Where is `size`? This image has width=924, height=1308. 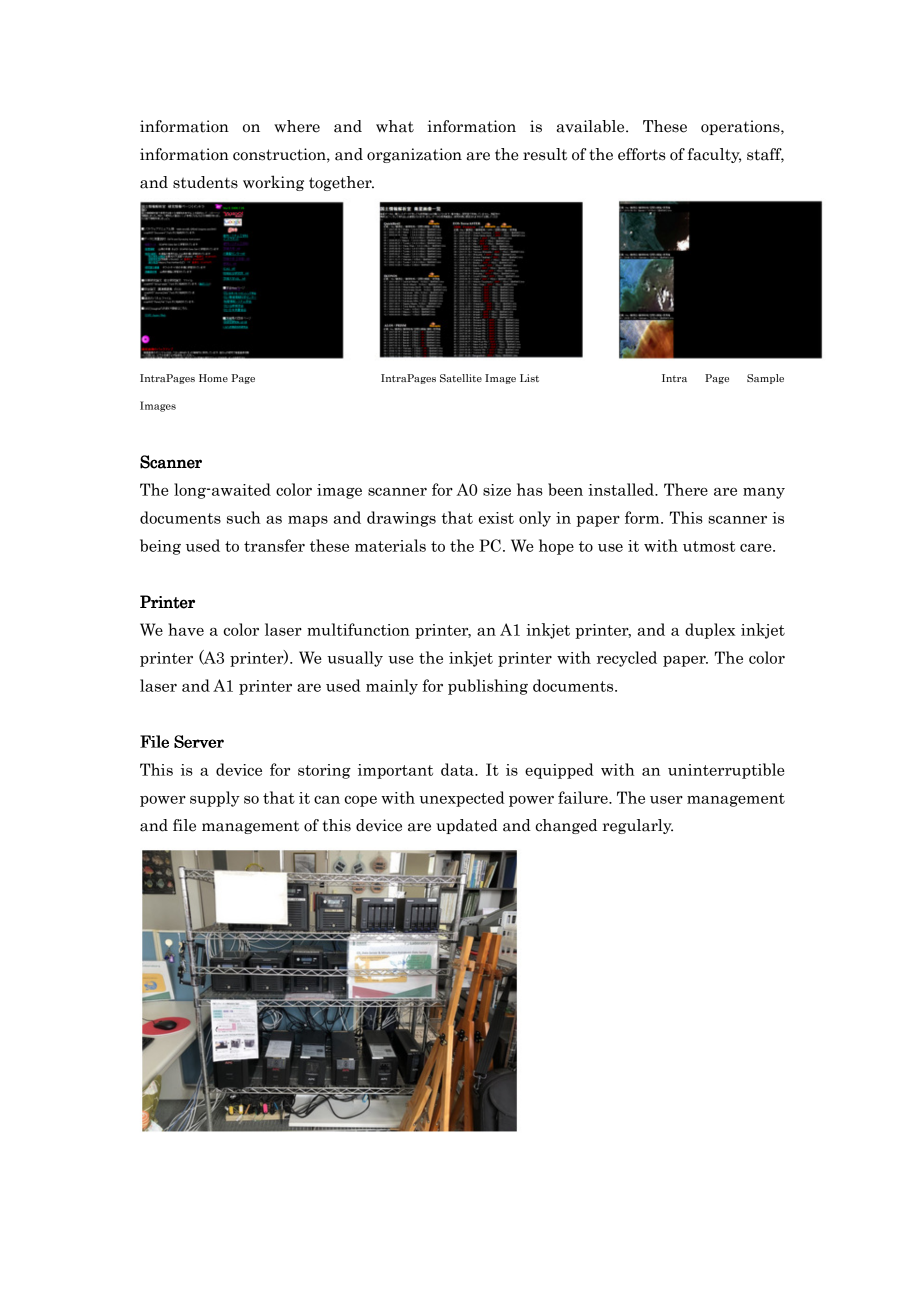 size is located at coordinates (497, 490).
